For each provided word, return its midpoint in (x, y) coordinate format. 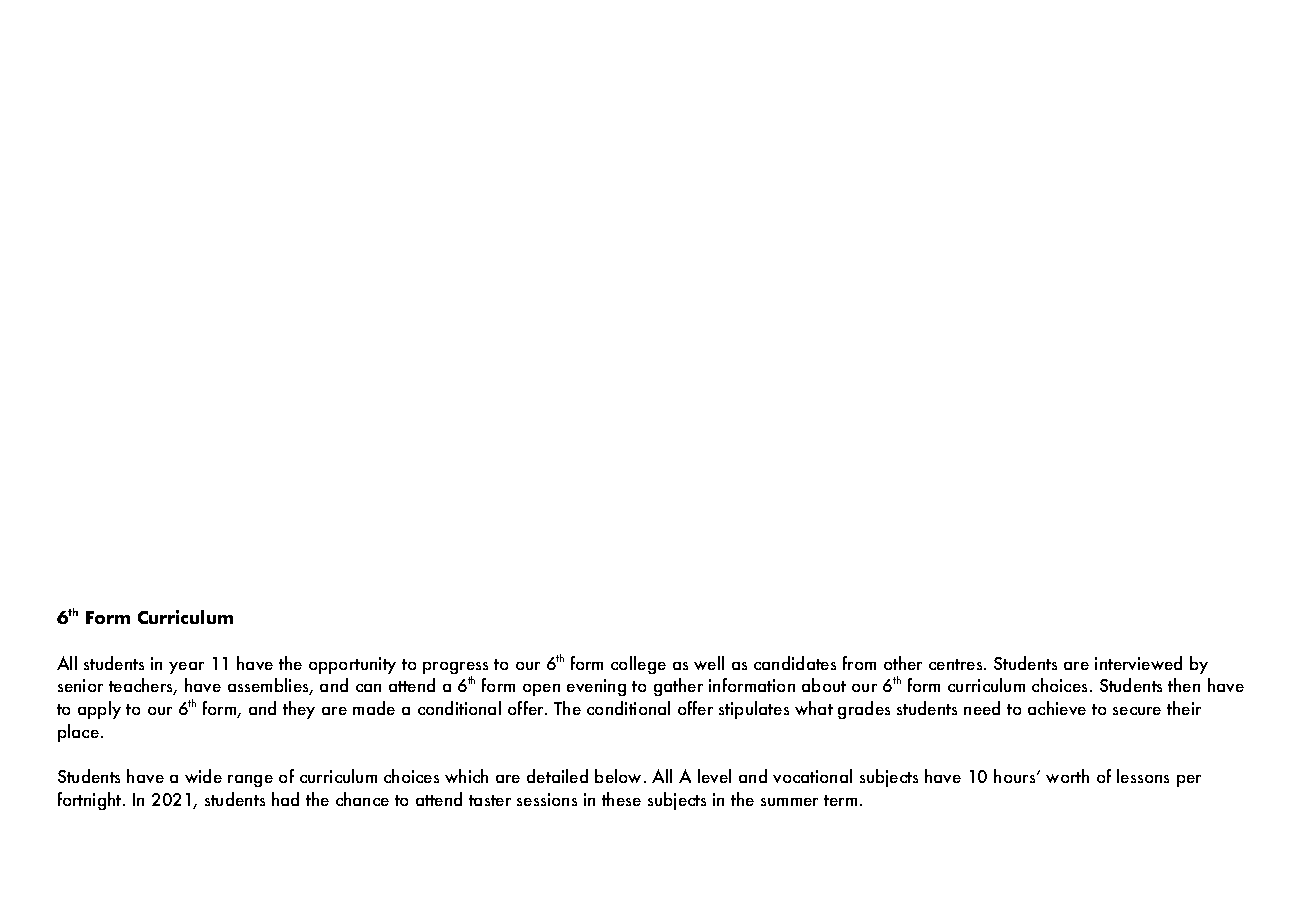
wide (203, 776)
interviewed (1138, 663)
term (840, 800)
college (638, 665)
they (299, 710)
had (285, 799)
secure (1137, 711)
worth (1067, 776)
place (78, 733)
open (541, 690)
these (621, 799)
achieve (1057, 708)
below (620, 776)
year (186, 668)
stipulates (754, 710)
